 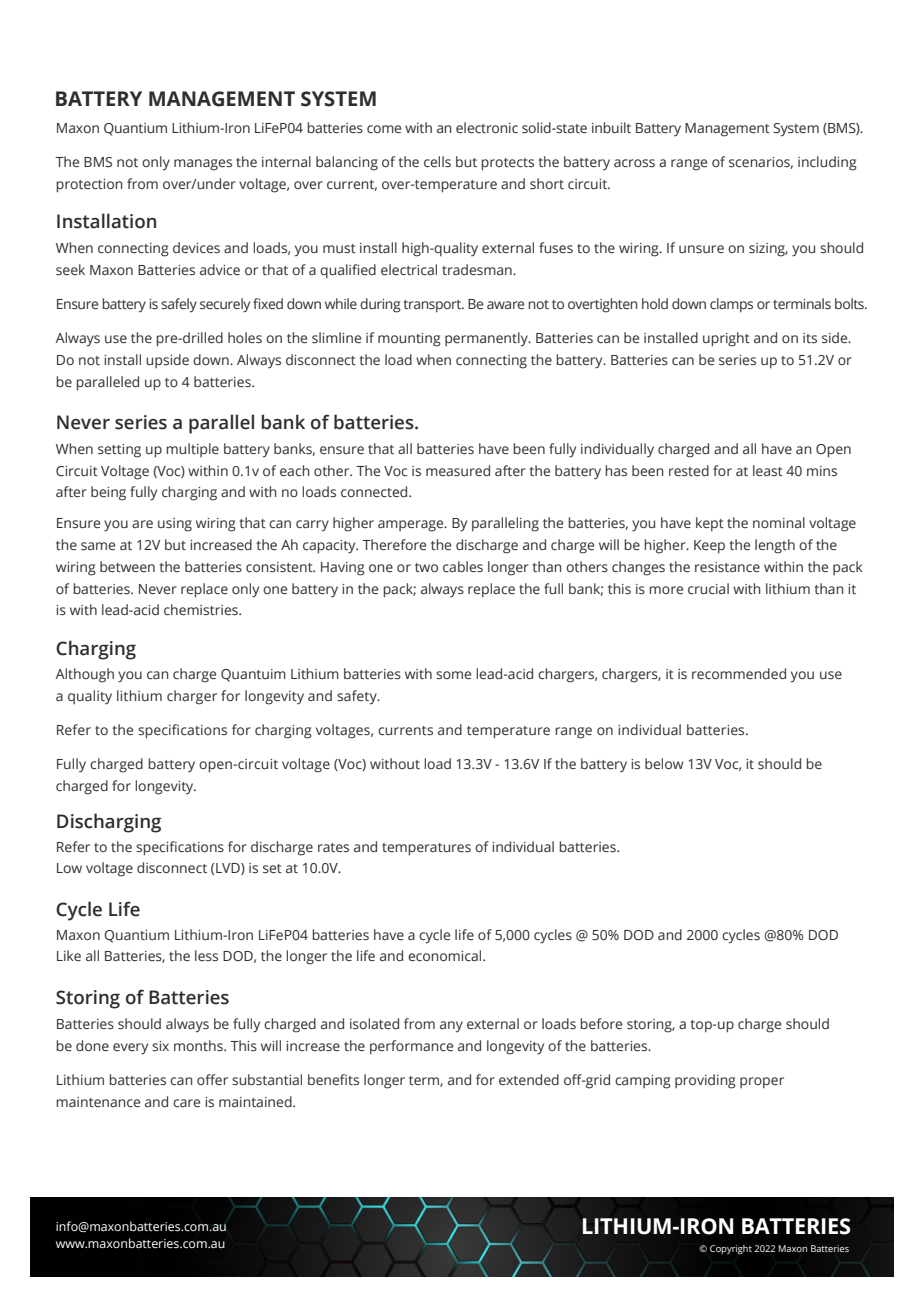 I want to click on measured, so click(x=458, y=470).
